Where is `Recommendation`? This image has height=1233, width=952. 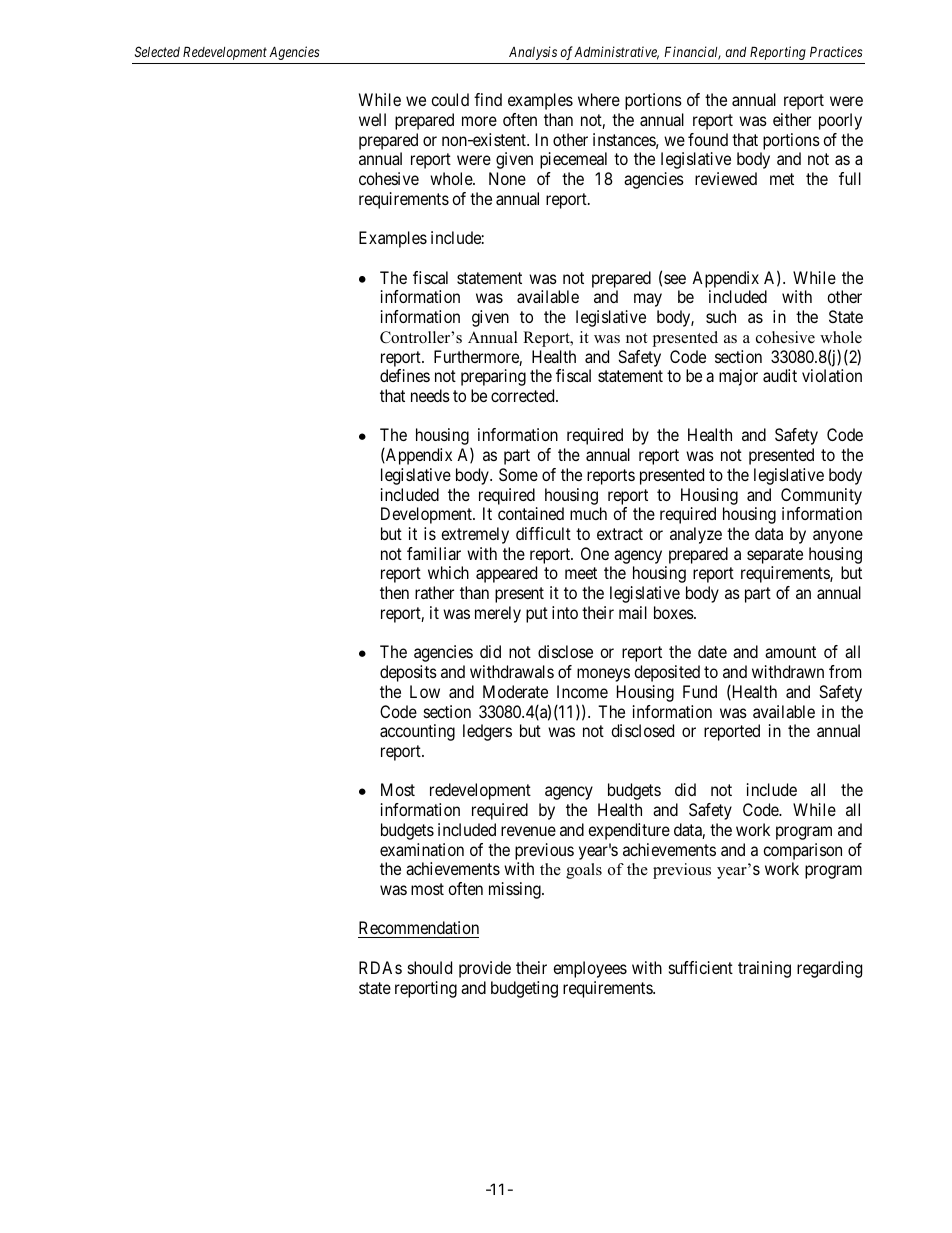
Recommendation is located at coordinates (418, 929).
